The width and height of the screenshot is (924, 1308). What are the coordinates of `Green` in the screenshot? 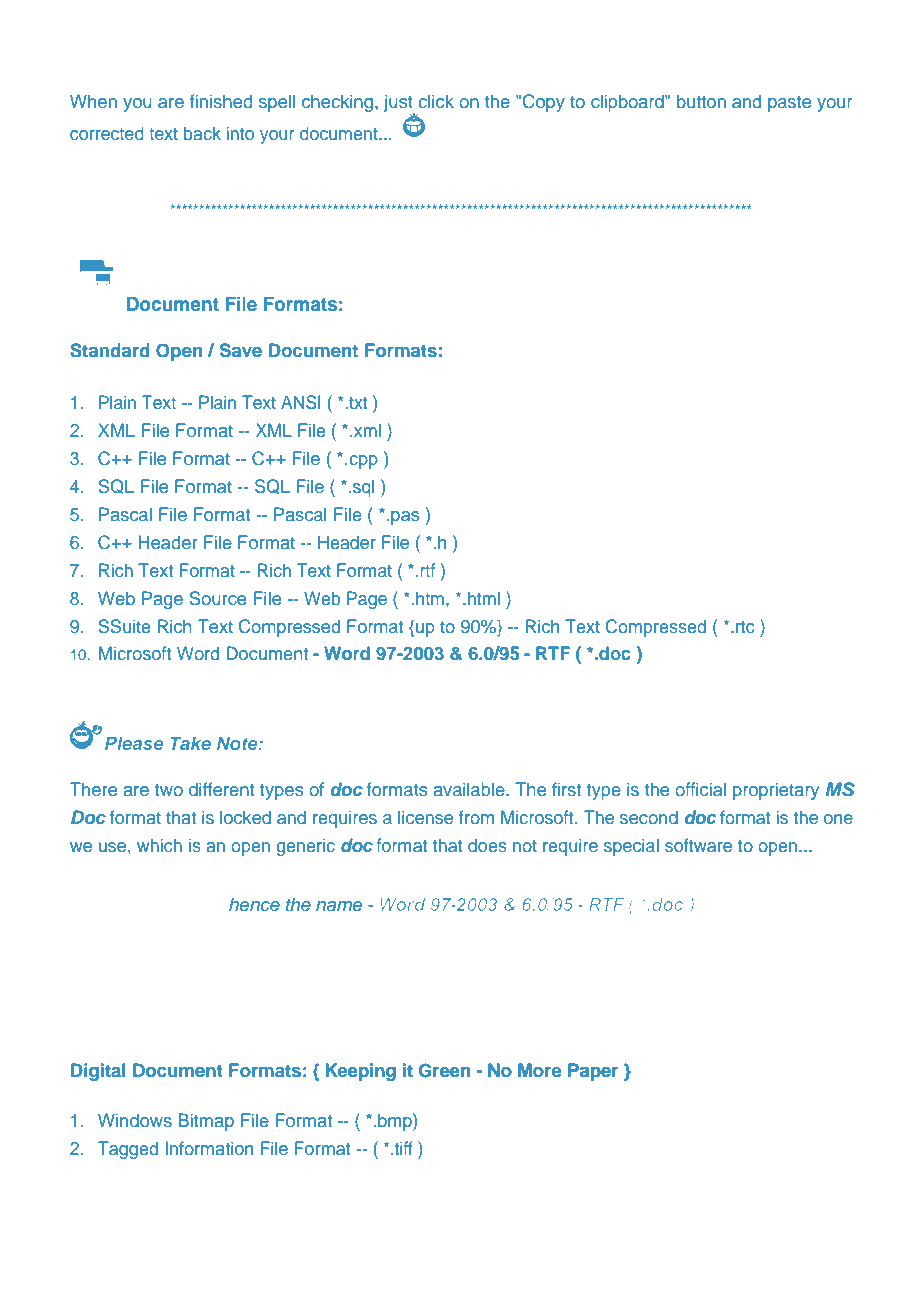 It's located at (444, 1070).
